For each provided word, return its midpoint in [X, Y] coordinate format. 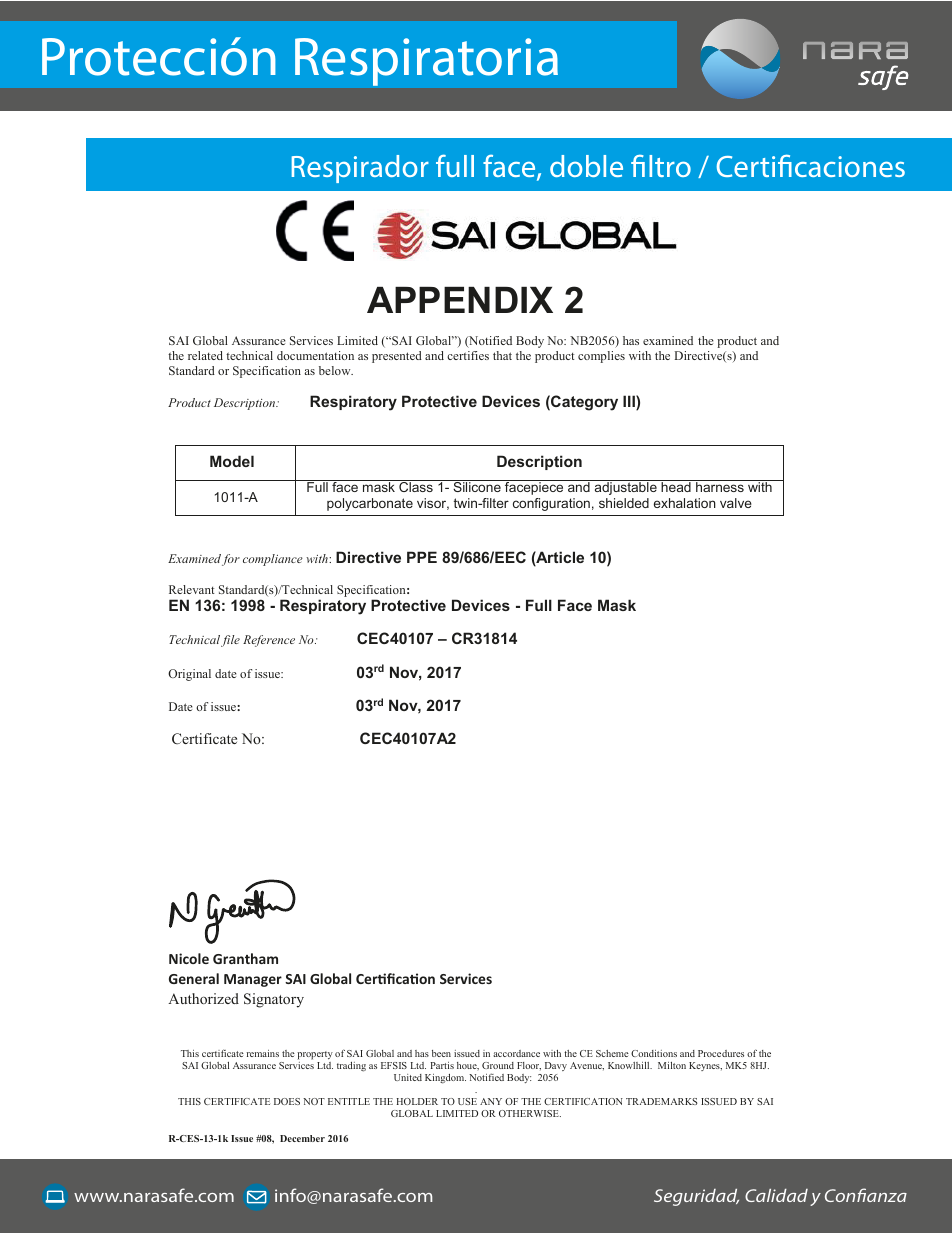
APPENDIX [460, 300]
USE [467, 1101]
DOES [287, 1101]
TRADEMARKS [662, 1101]
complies [601, 357]
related [205, 355]
